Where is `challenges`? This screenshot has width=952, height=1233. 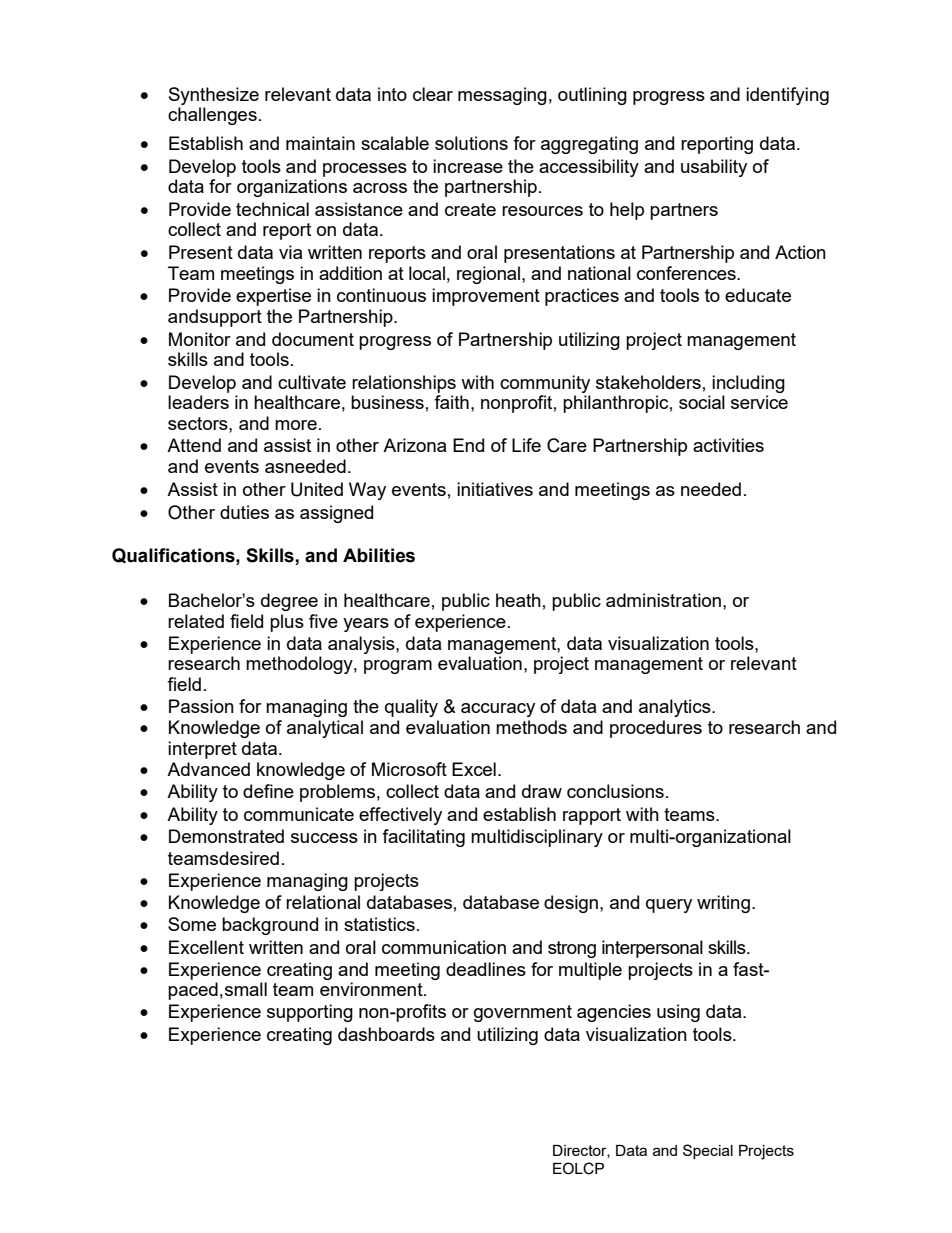
challenges is located at coordinates (212, 116).
